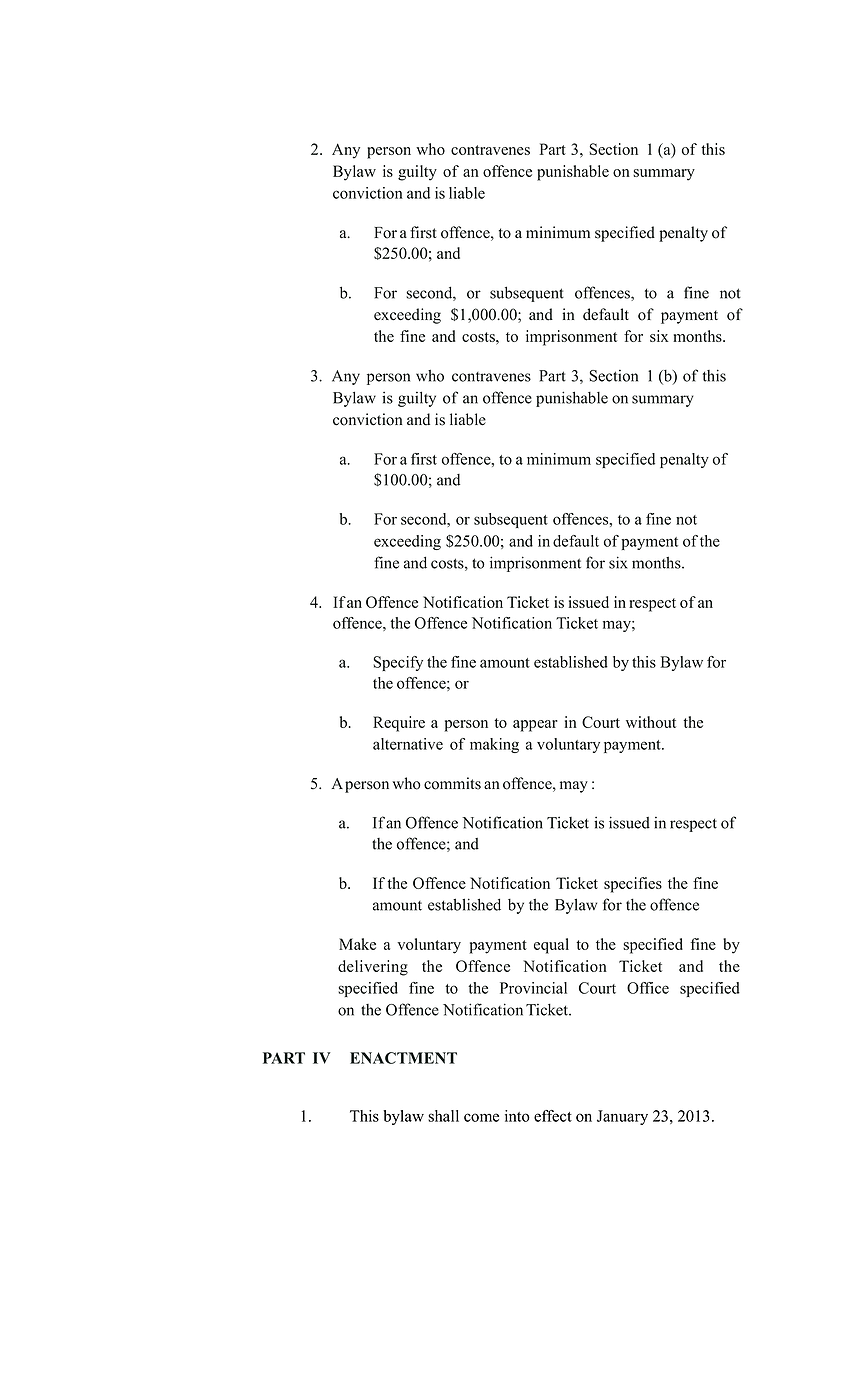  Describe the element at coordinates (533, 988) in the page. I see `Provincial` at that location.
